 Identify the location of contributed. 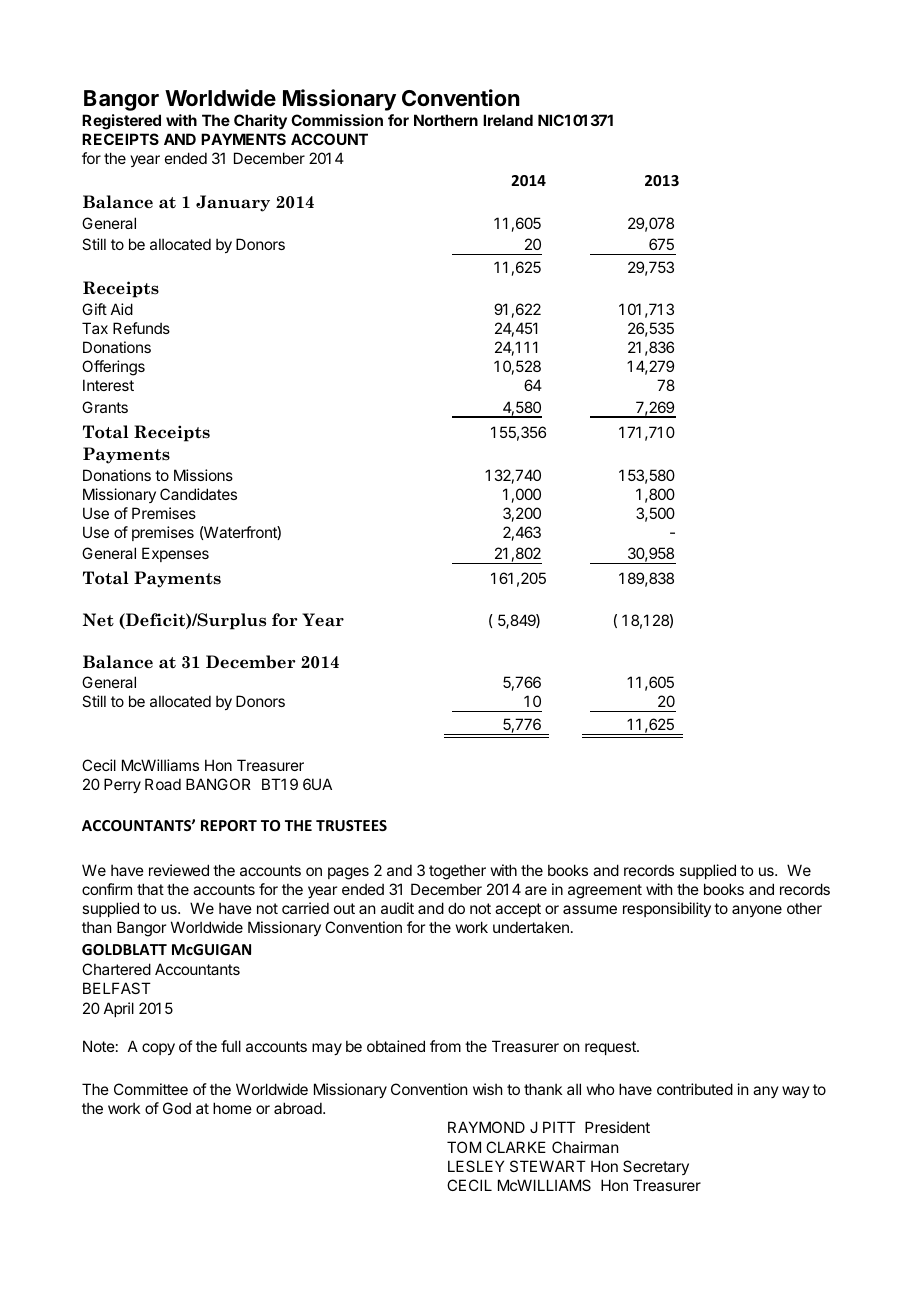
(695, 1089).
